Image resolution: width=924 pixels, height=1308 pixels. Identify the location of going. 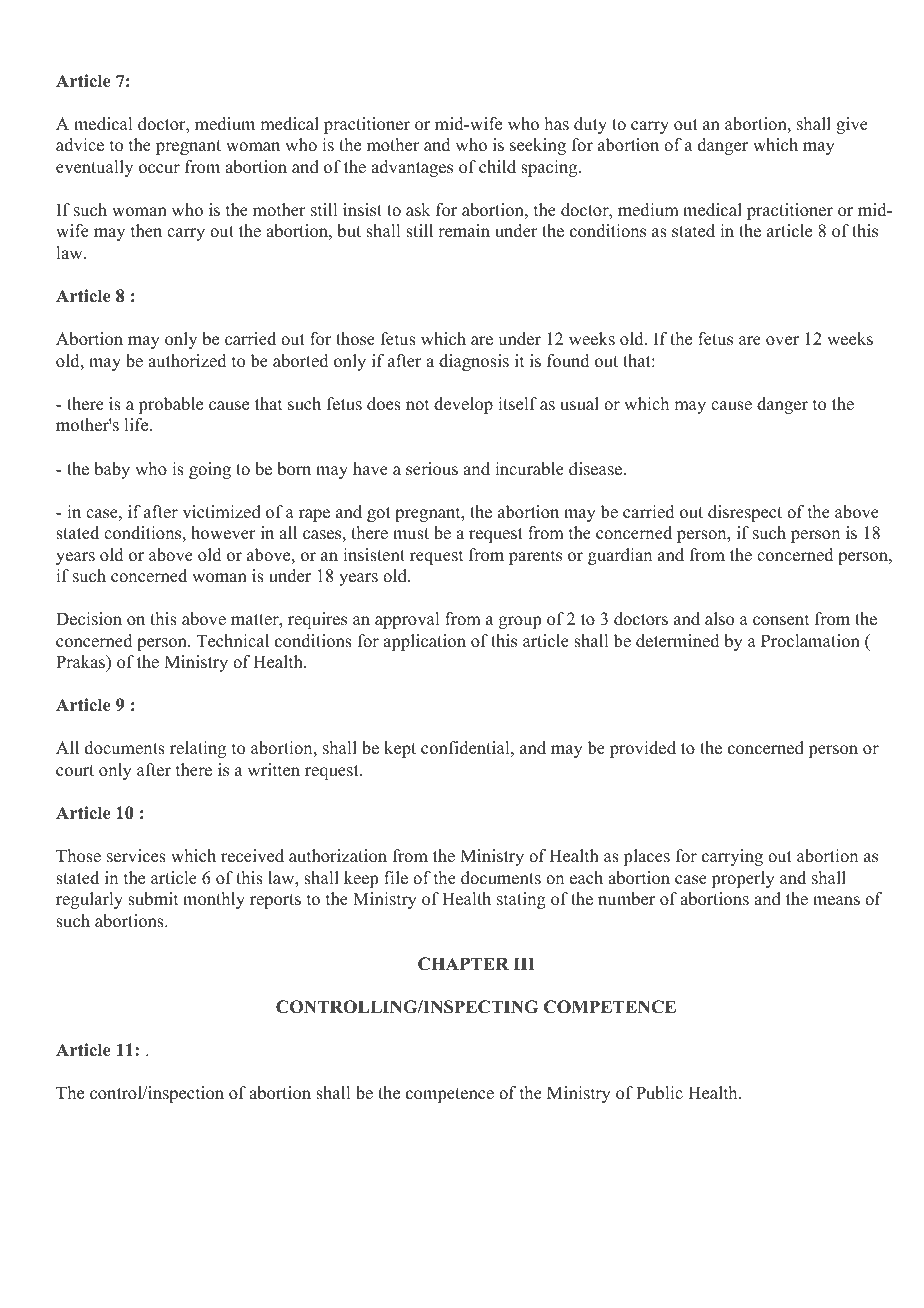
(210, 470).
